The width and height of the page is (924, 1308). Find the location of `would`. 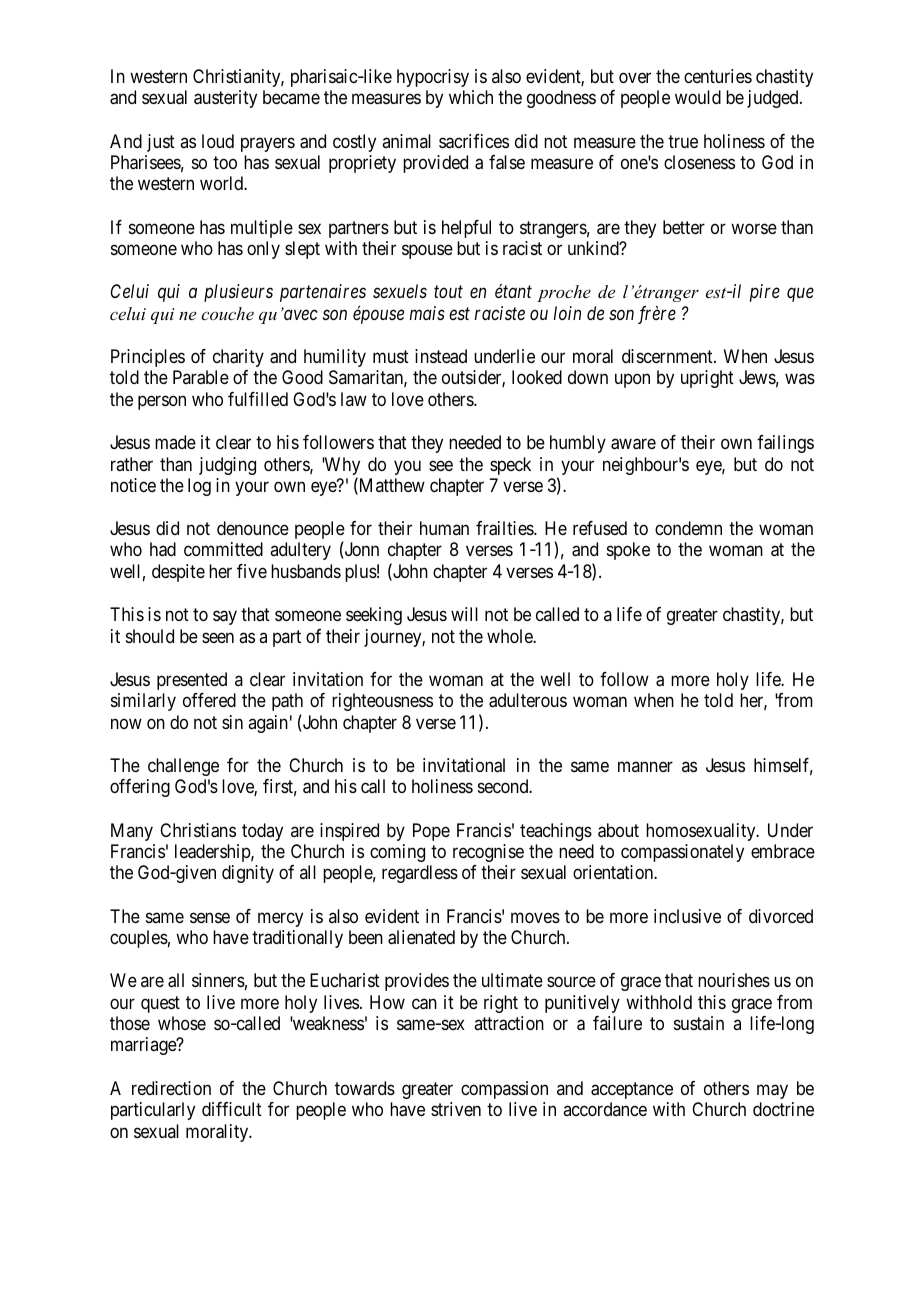

would is located at coordinates (698, 97).
